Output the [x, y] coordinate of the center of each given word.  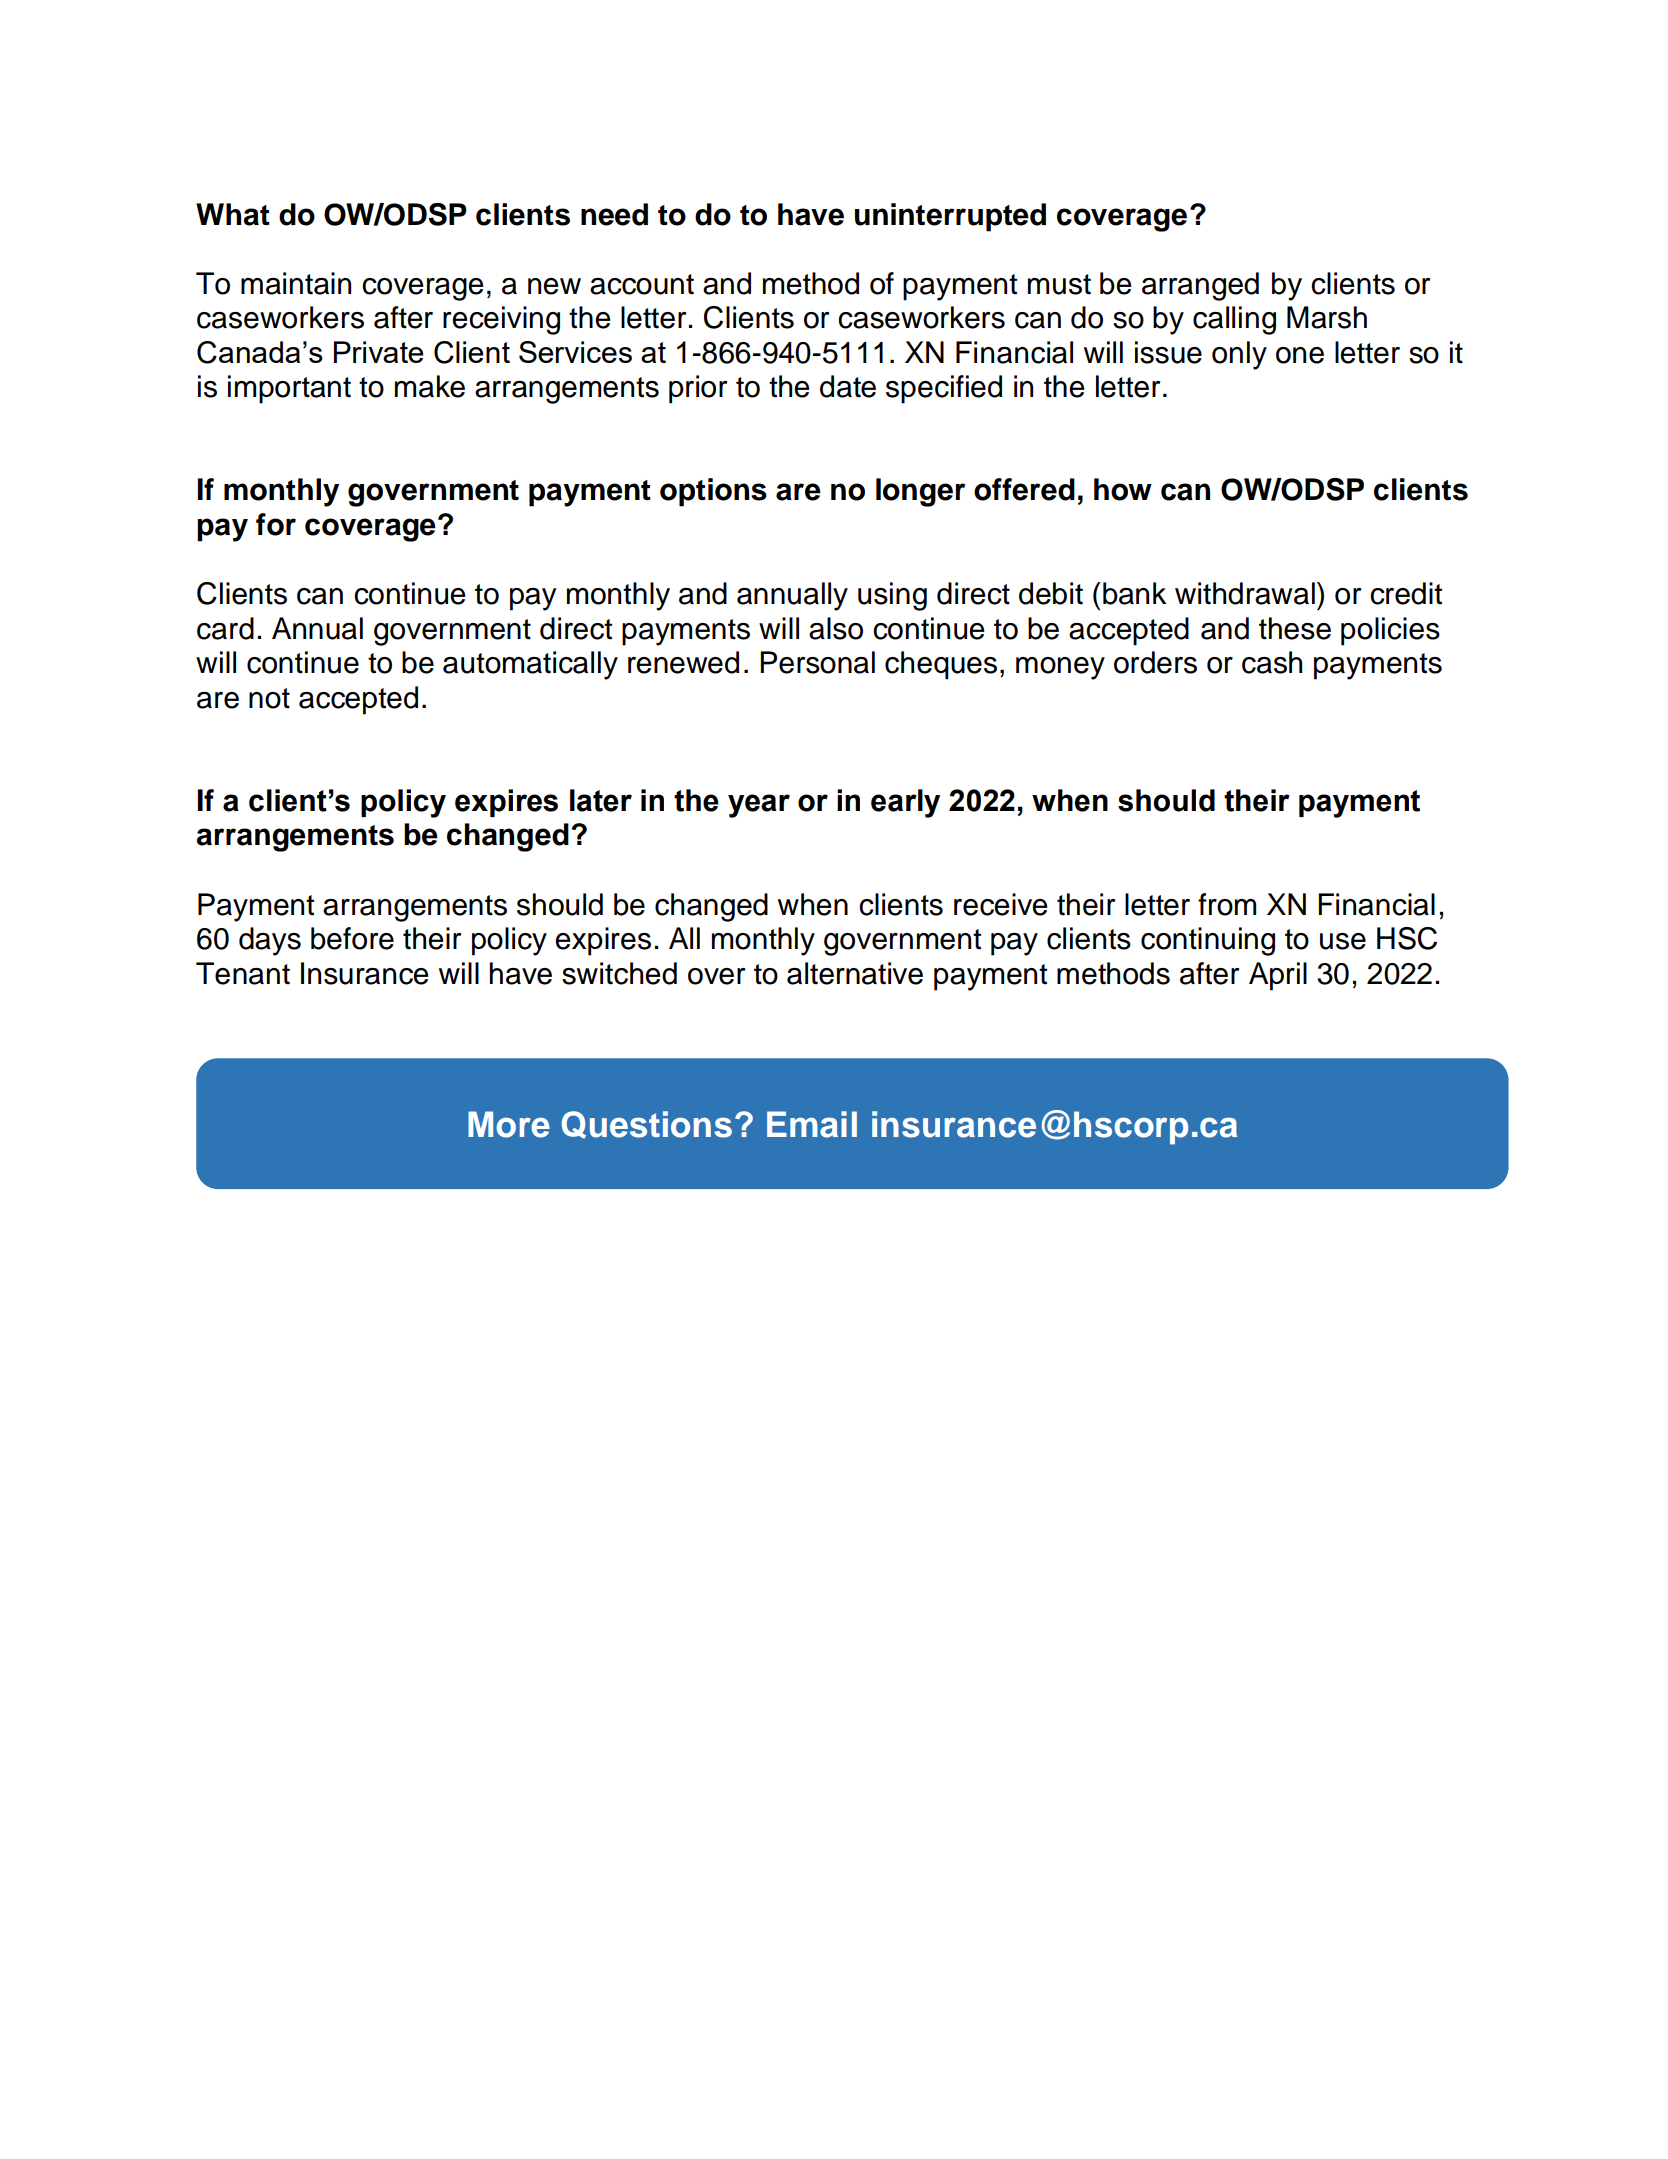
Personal [817, 662]
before [352, 938]
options [713, 492]
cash [1272, 662]
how [1123, 489]
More [509, 1124]
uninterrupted [950, 217]
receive [1001, 904]
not [269, 698]
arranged [1200, 286]
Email [812, 1124]
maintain [296, 283]
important [289, 389]
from [1227, 904]
